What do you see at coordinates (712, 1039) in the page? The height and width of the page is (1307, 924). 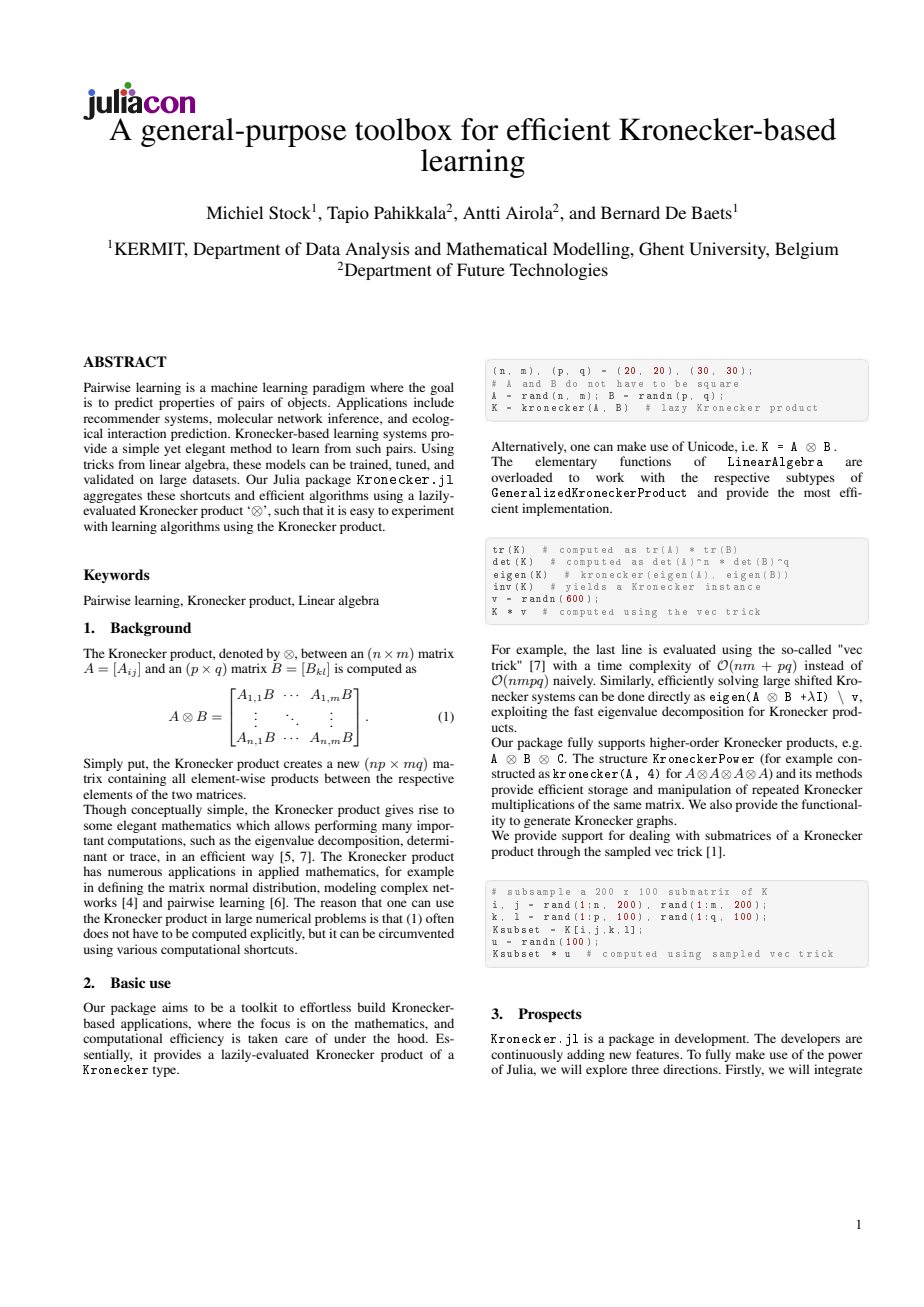 I see `development` at bounding box center [712, 1039].
